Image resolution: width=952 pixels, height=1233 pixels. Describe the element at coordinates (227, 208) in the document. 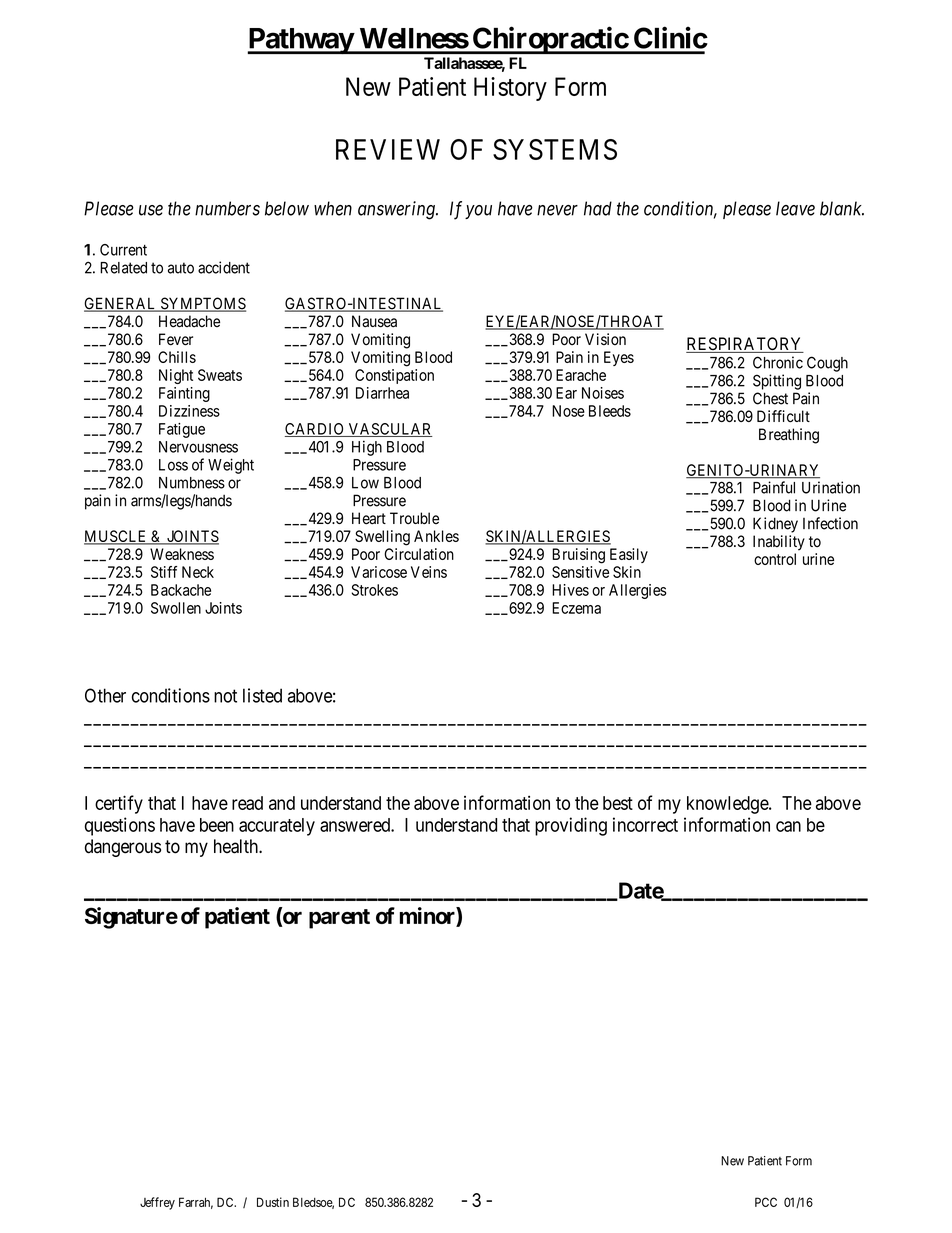

I see `numbers` at that location.
